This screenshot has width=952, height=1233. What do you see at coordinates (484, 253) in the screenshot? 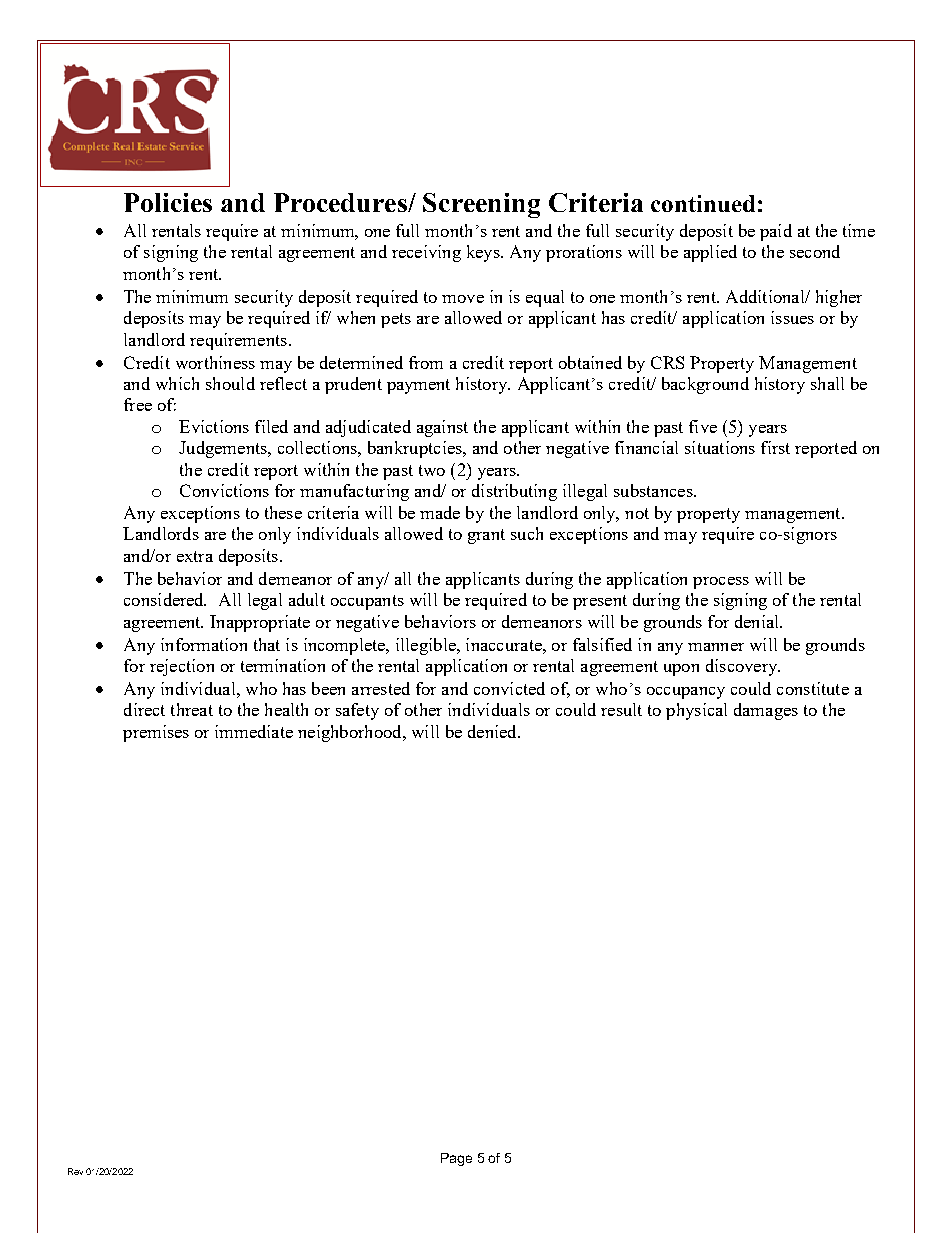
I see `keys` at bounding box center [484, 253].
